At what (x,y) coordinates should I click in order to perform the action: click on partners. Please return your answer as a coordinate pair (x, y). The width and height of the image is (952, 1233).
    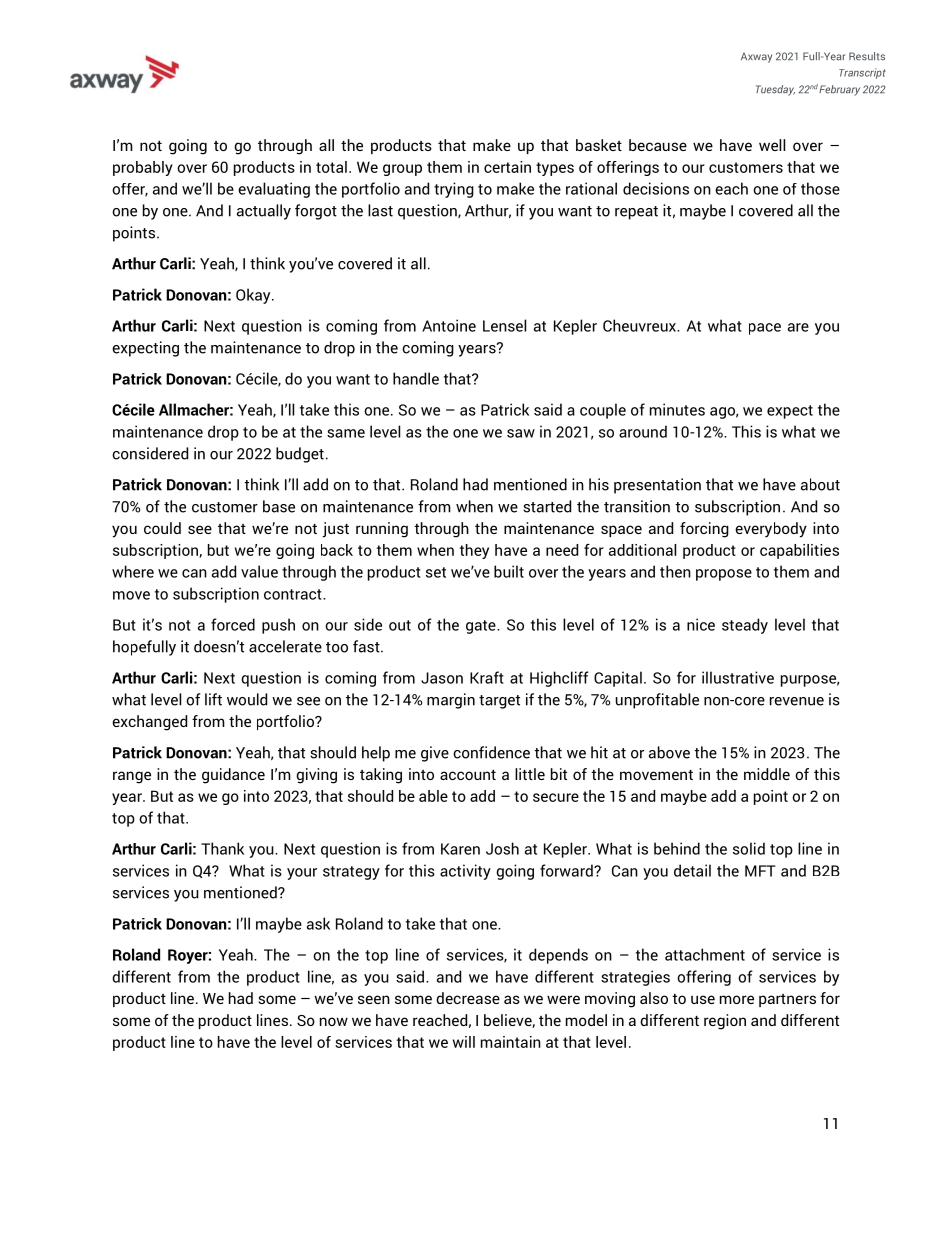
    Looking at the image, I should click on (787, 1000).
